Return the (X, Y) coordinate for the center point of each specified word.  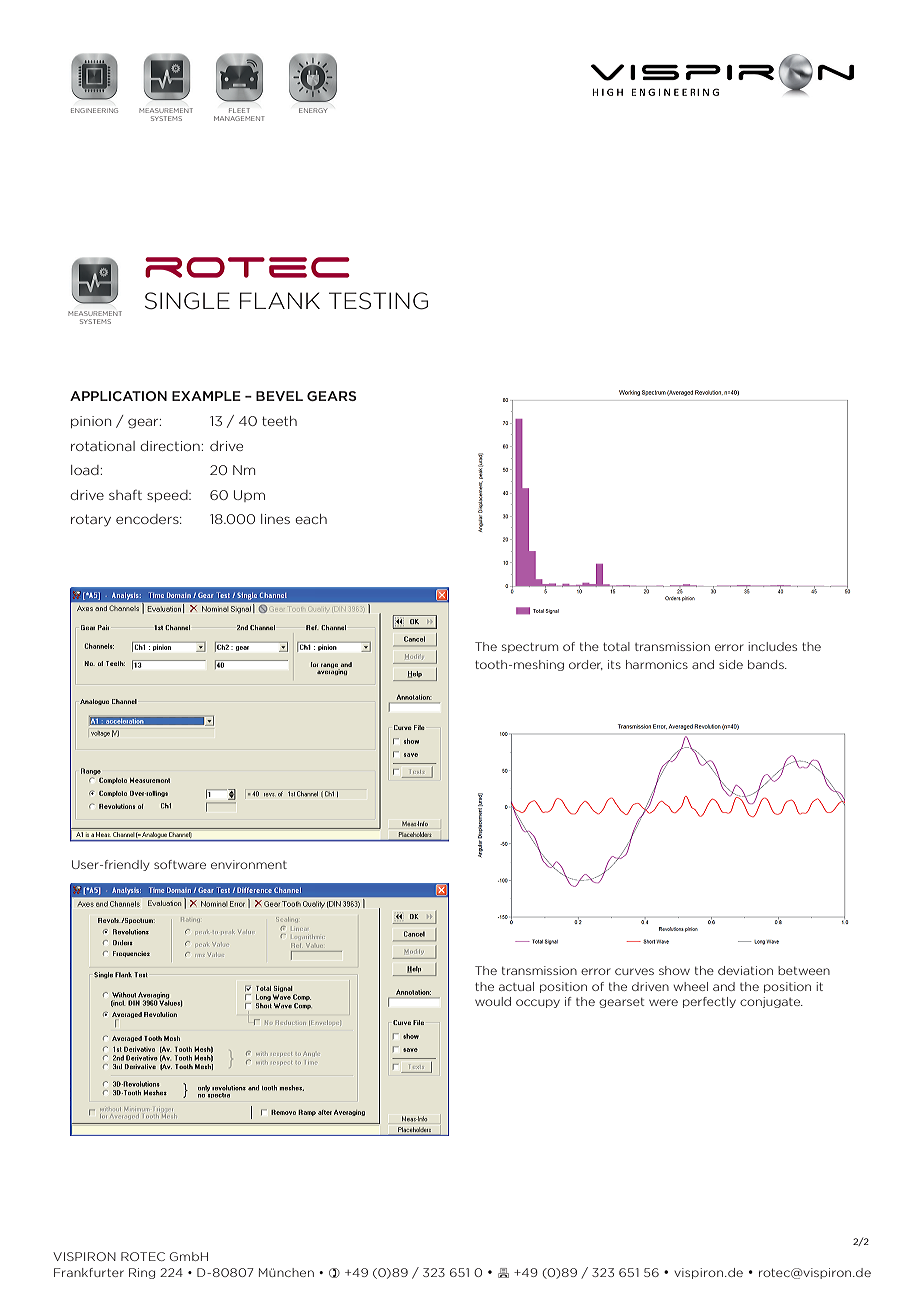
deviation (745, 970)
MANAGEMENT (239, 118)
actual (516, 986)
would (493, 1001)
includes (772, 646)
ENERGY (313, 110)
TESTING (378, 301)
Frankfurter (89, 1272)
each (311, 519)
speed (168, 496)
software (180, 864)
